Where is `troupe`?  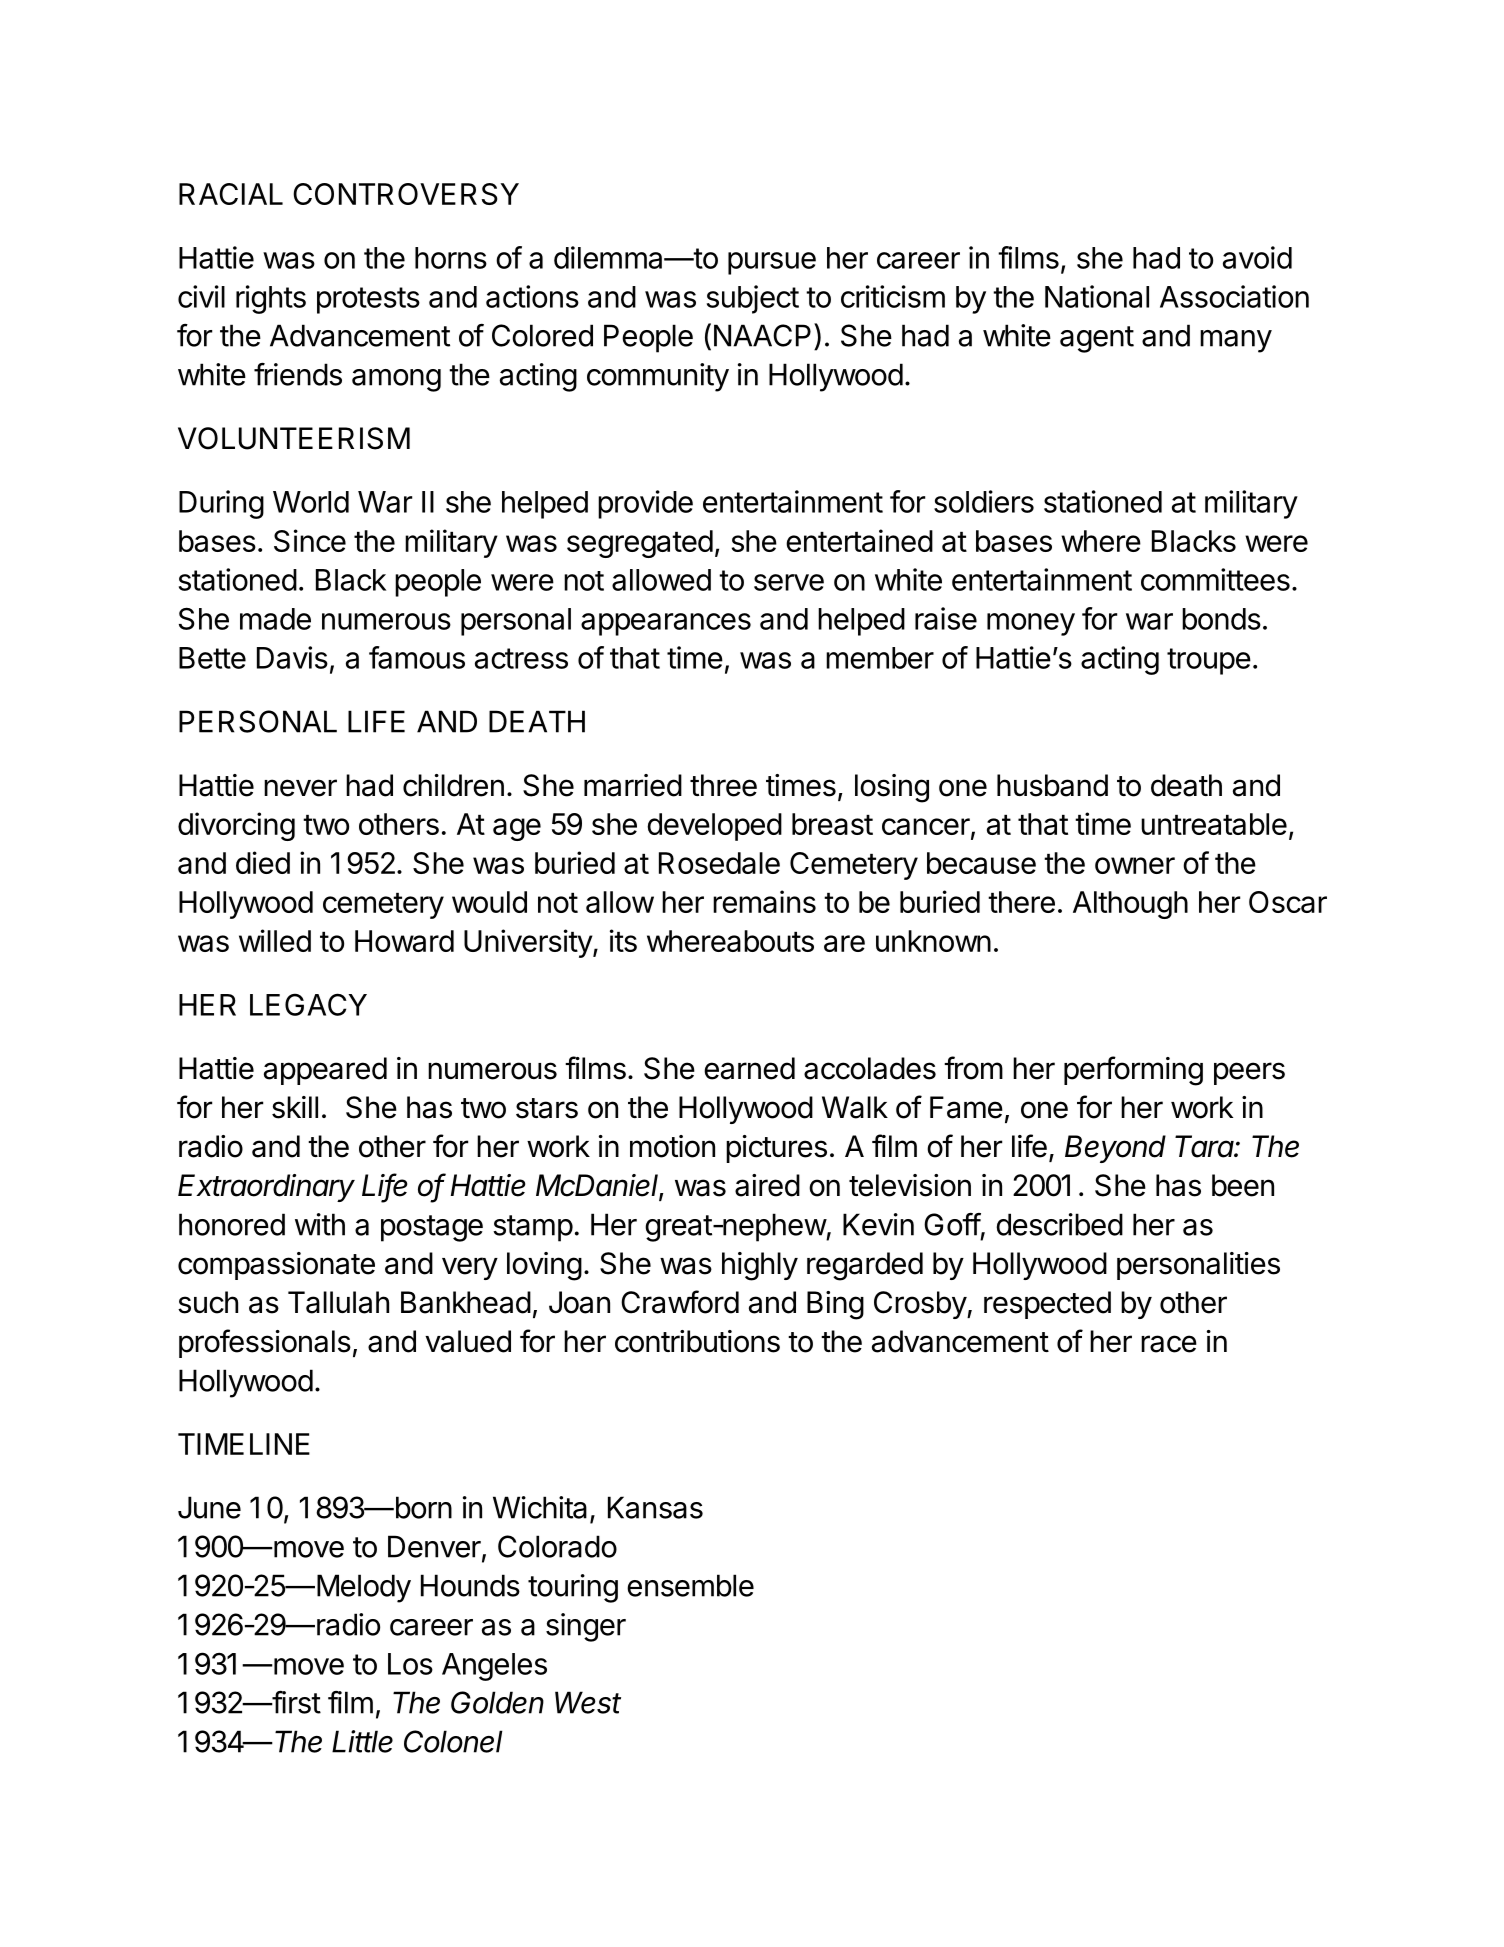
troupe is located at coordinates (1209, 661).
